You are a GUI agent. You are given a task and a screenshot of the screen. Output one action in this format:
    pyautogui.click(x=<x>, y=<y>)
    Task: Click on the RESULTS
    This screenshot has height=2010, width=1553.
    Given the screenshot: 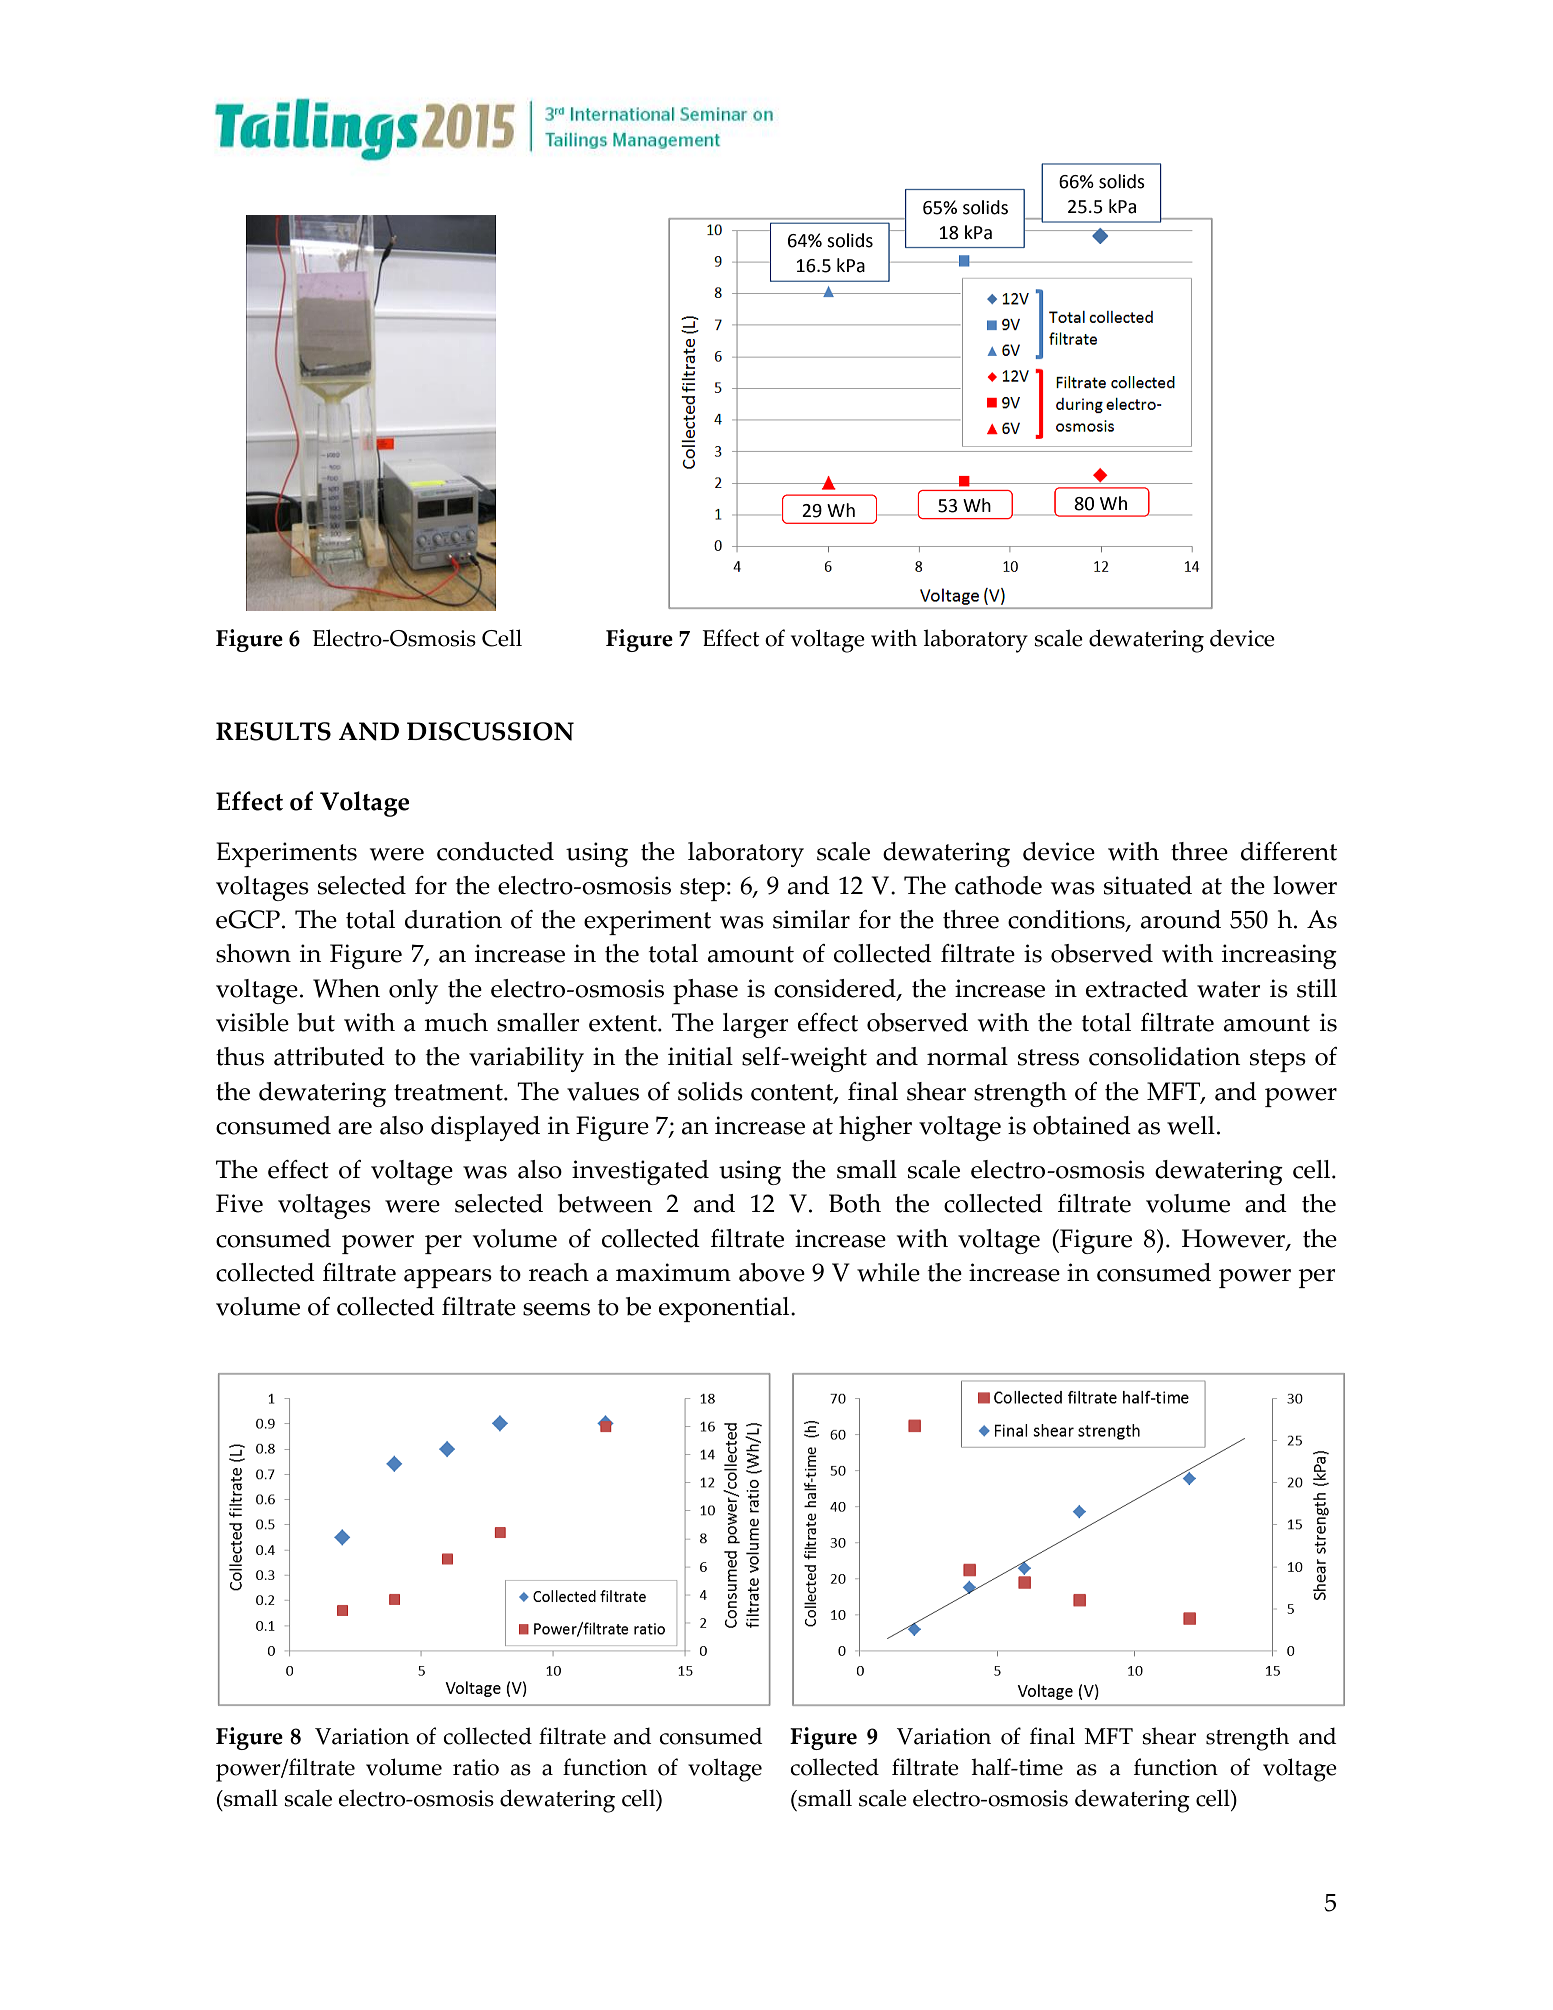 What is the action you would take?
    pyautogui.click(x=273, y=731)
